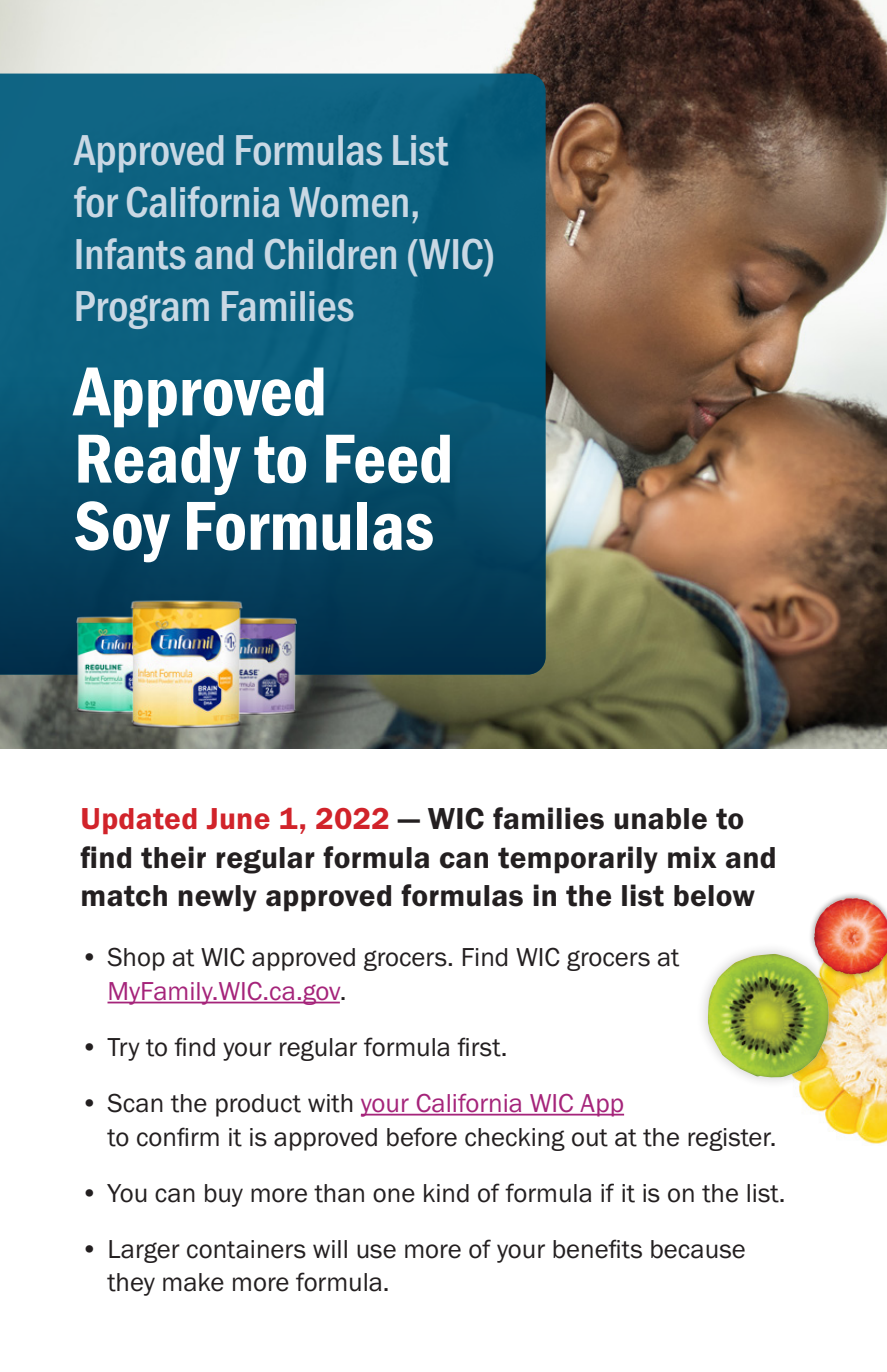  What do you see at coordinates (330, 254) in the screenshot?
I see `Children` at bounding box center [330, 254].
